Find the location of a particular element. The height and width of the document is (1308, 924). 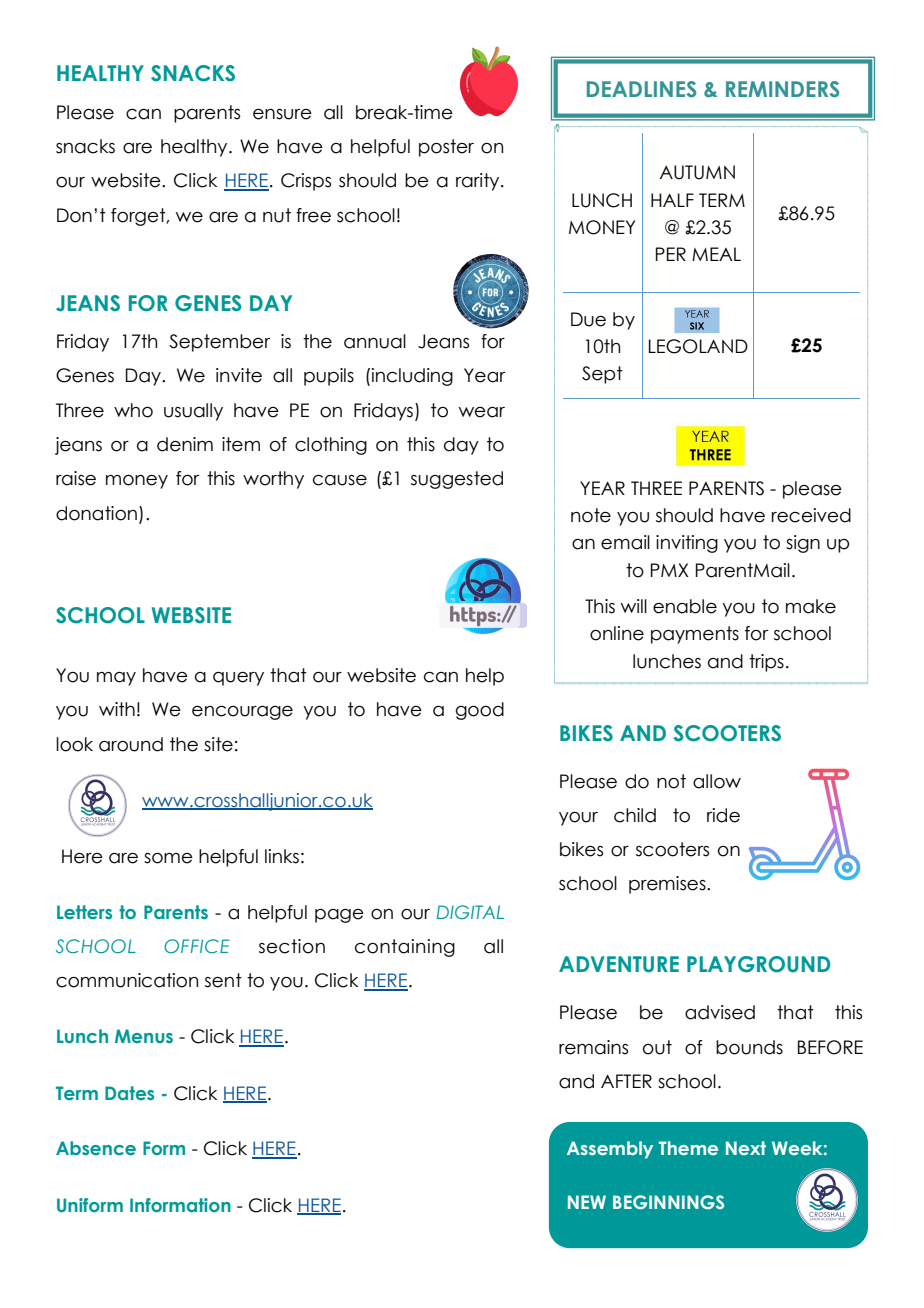

suggested is located at coordinates (457, 480).
